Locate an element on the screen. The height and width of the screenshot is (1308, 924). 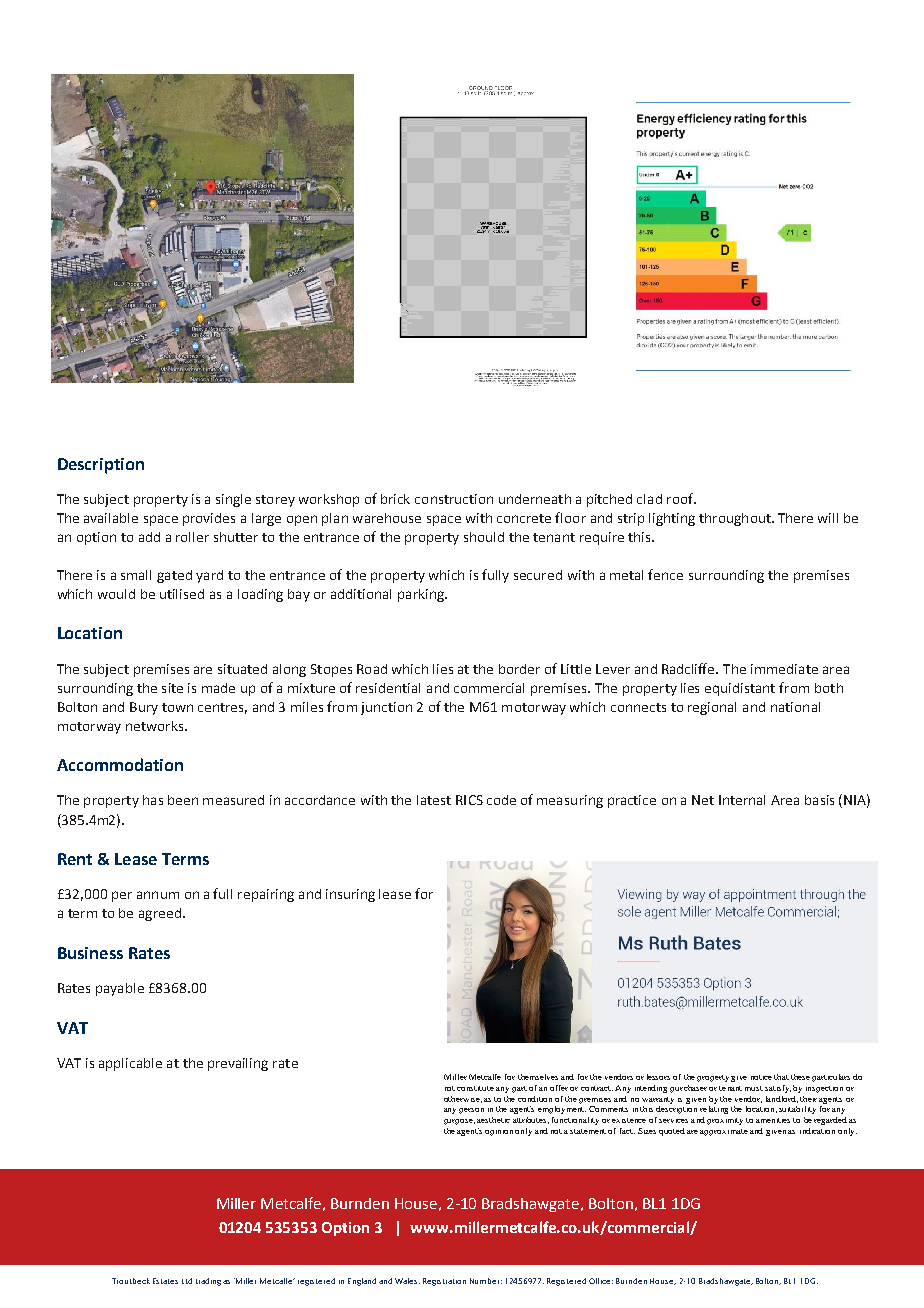
roller is located at coordinates (192, 537).
